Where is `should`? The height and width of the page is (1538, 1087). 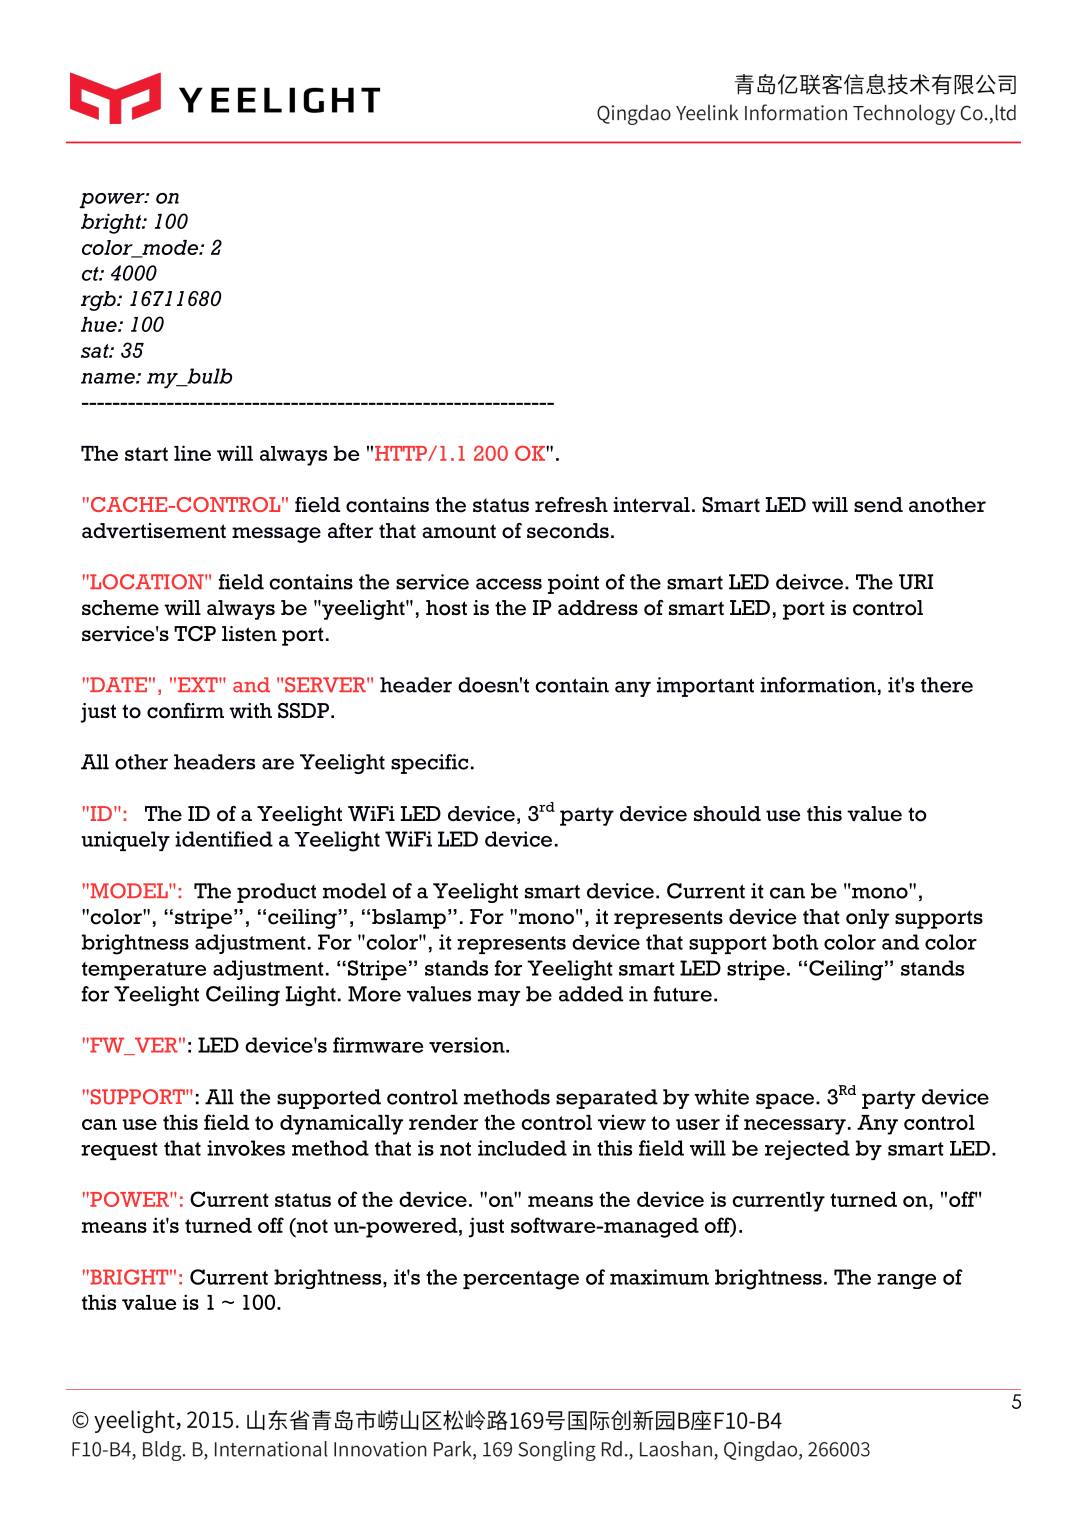 should is located at coordinates (727, 814).
